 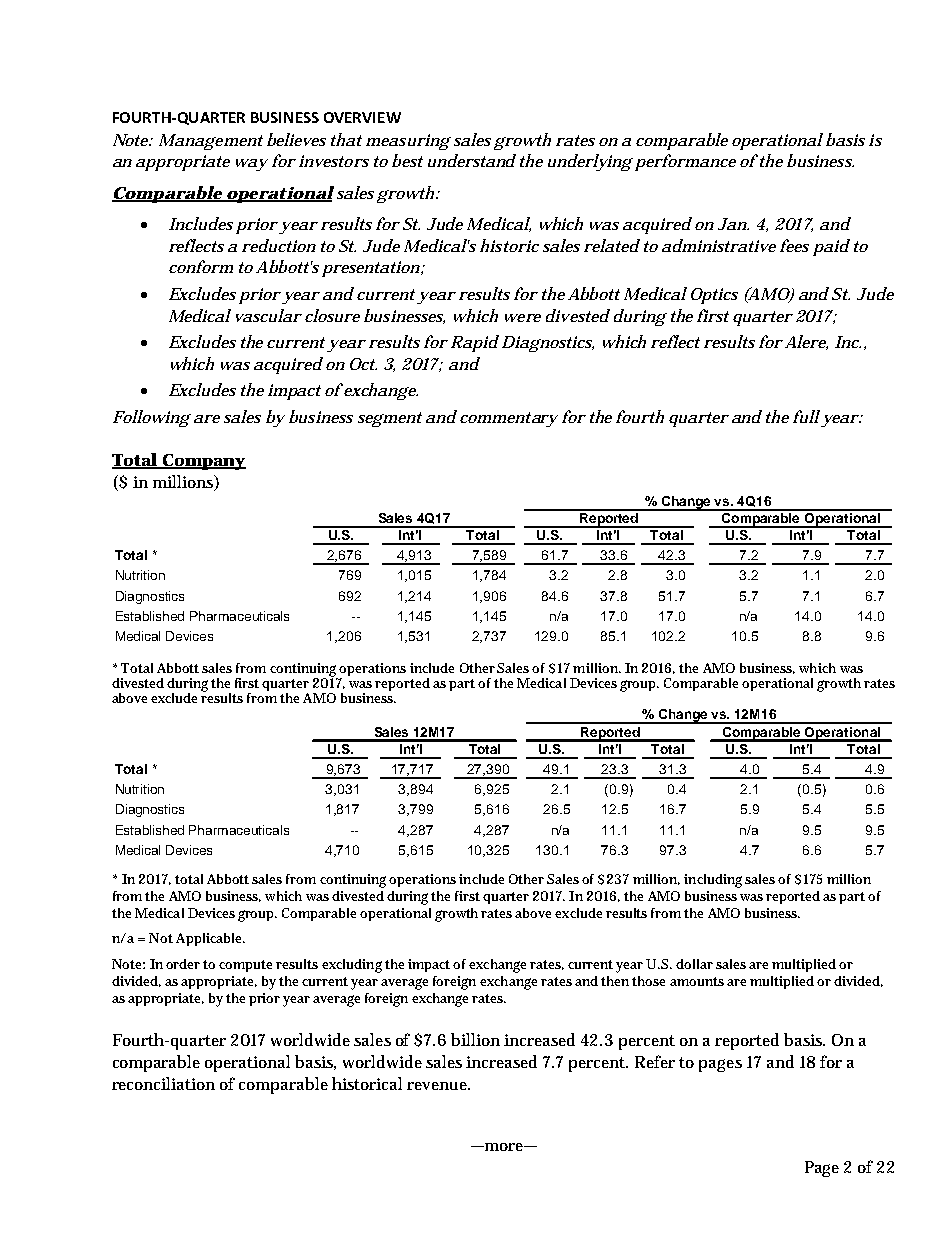 I want to click on Management, so click(x=211, y=142).
